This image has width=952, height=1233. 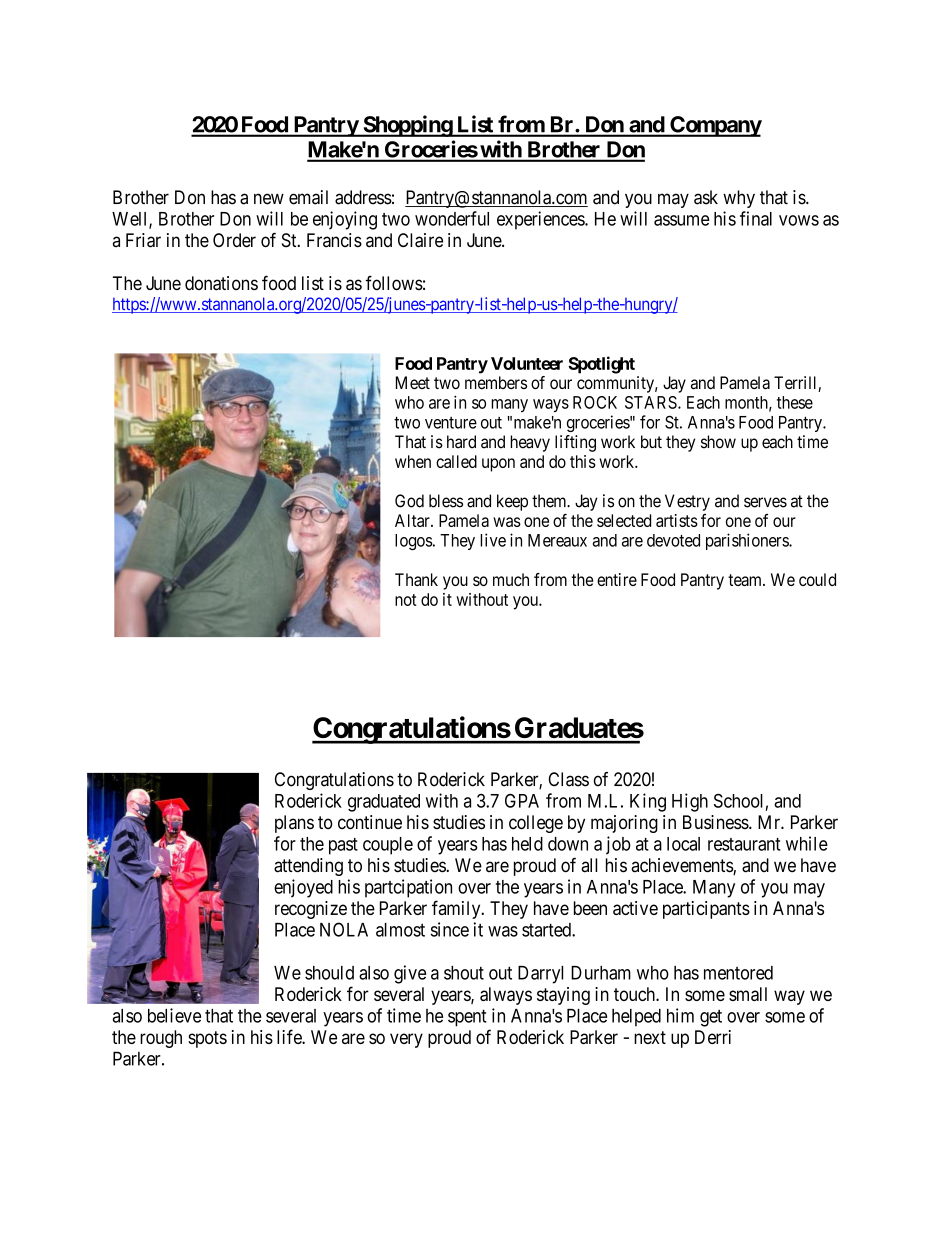 What do you see at coordinates (269, 199) in the image?
I see `new` at bounding box center [269, 199].
